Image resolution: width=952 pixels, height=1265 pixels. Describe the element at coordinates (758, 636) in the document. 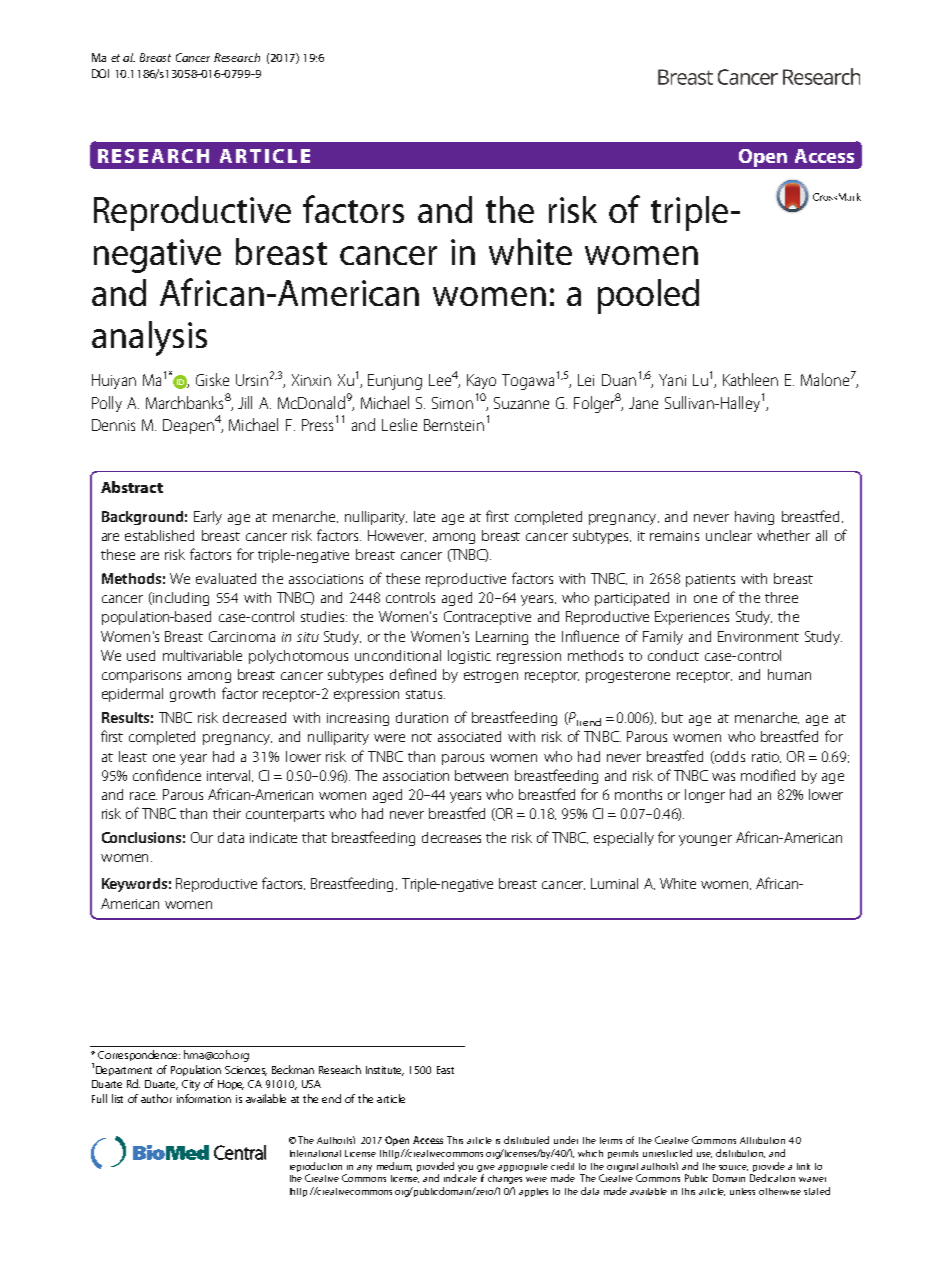

I see `Environment` at that location.
